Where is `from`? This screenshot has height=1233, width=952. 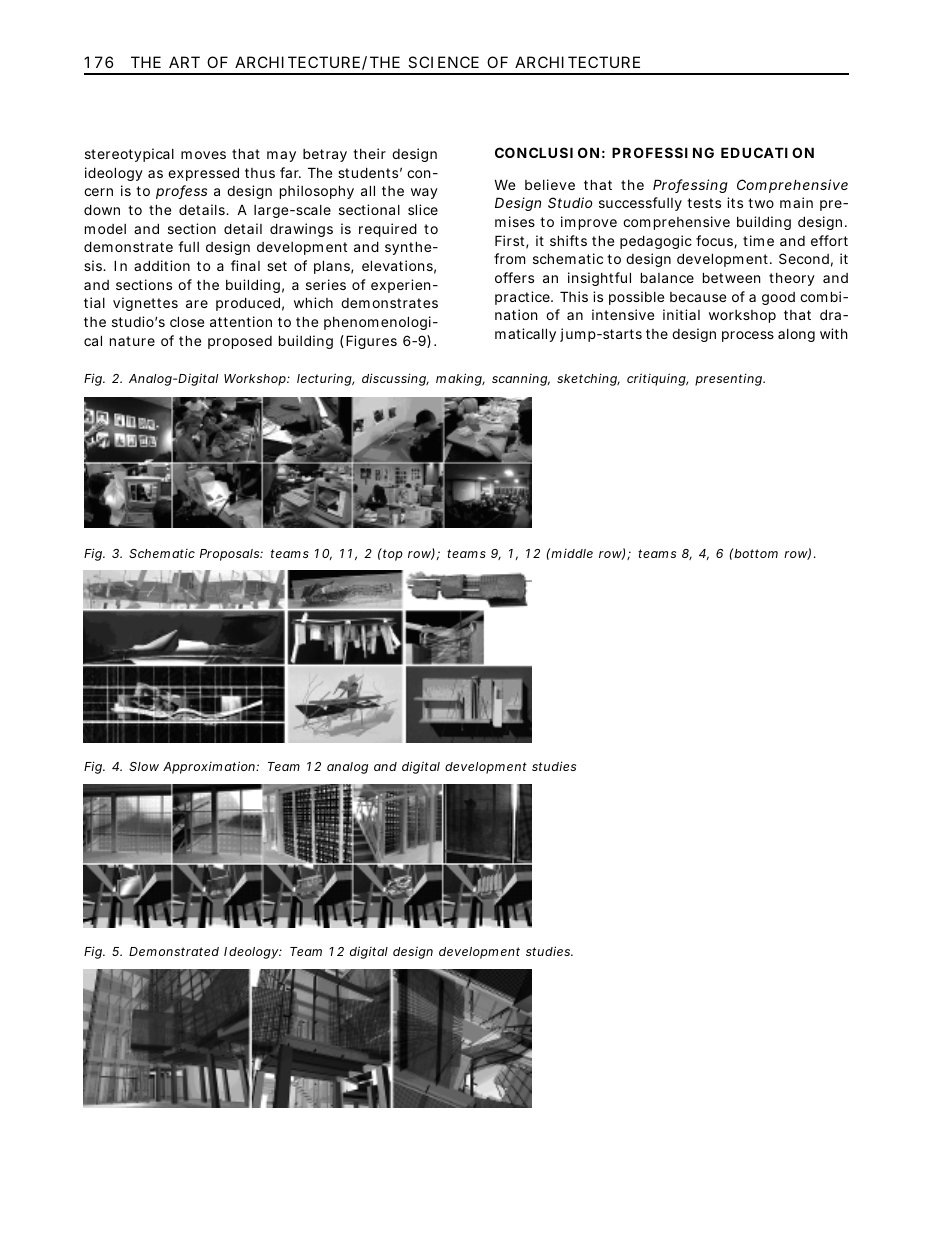 from is located at coordinates (509, 258).
